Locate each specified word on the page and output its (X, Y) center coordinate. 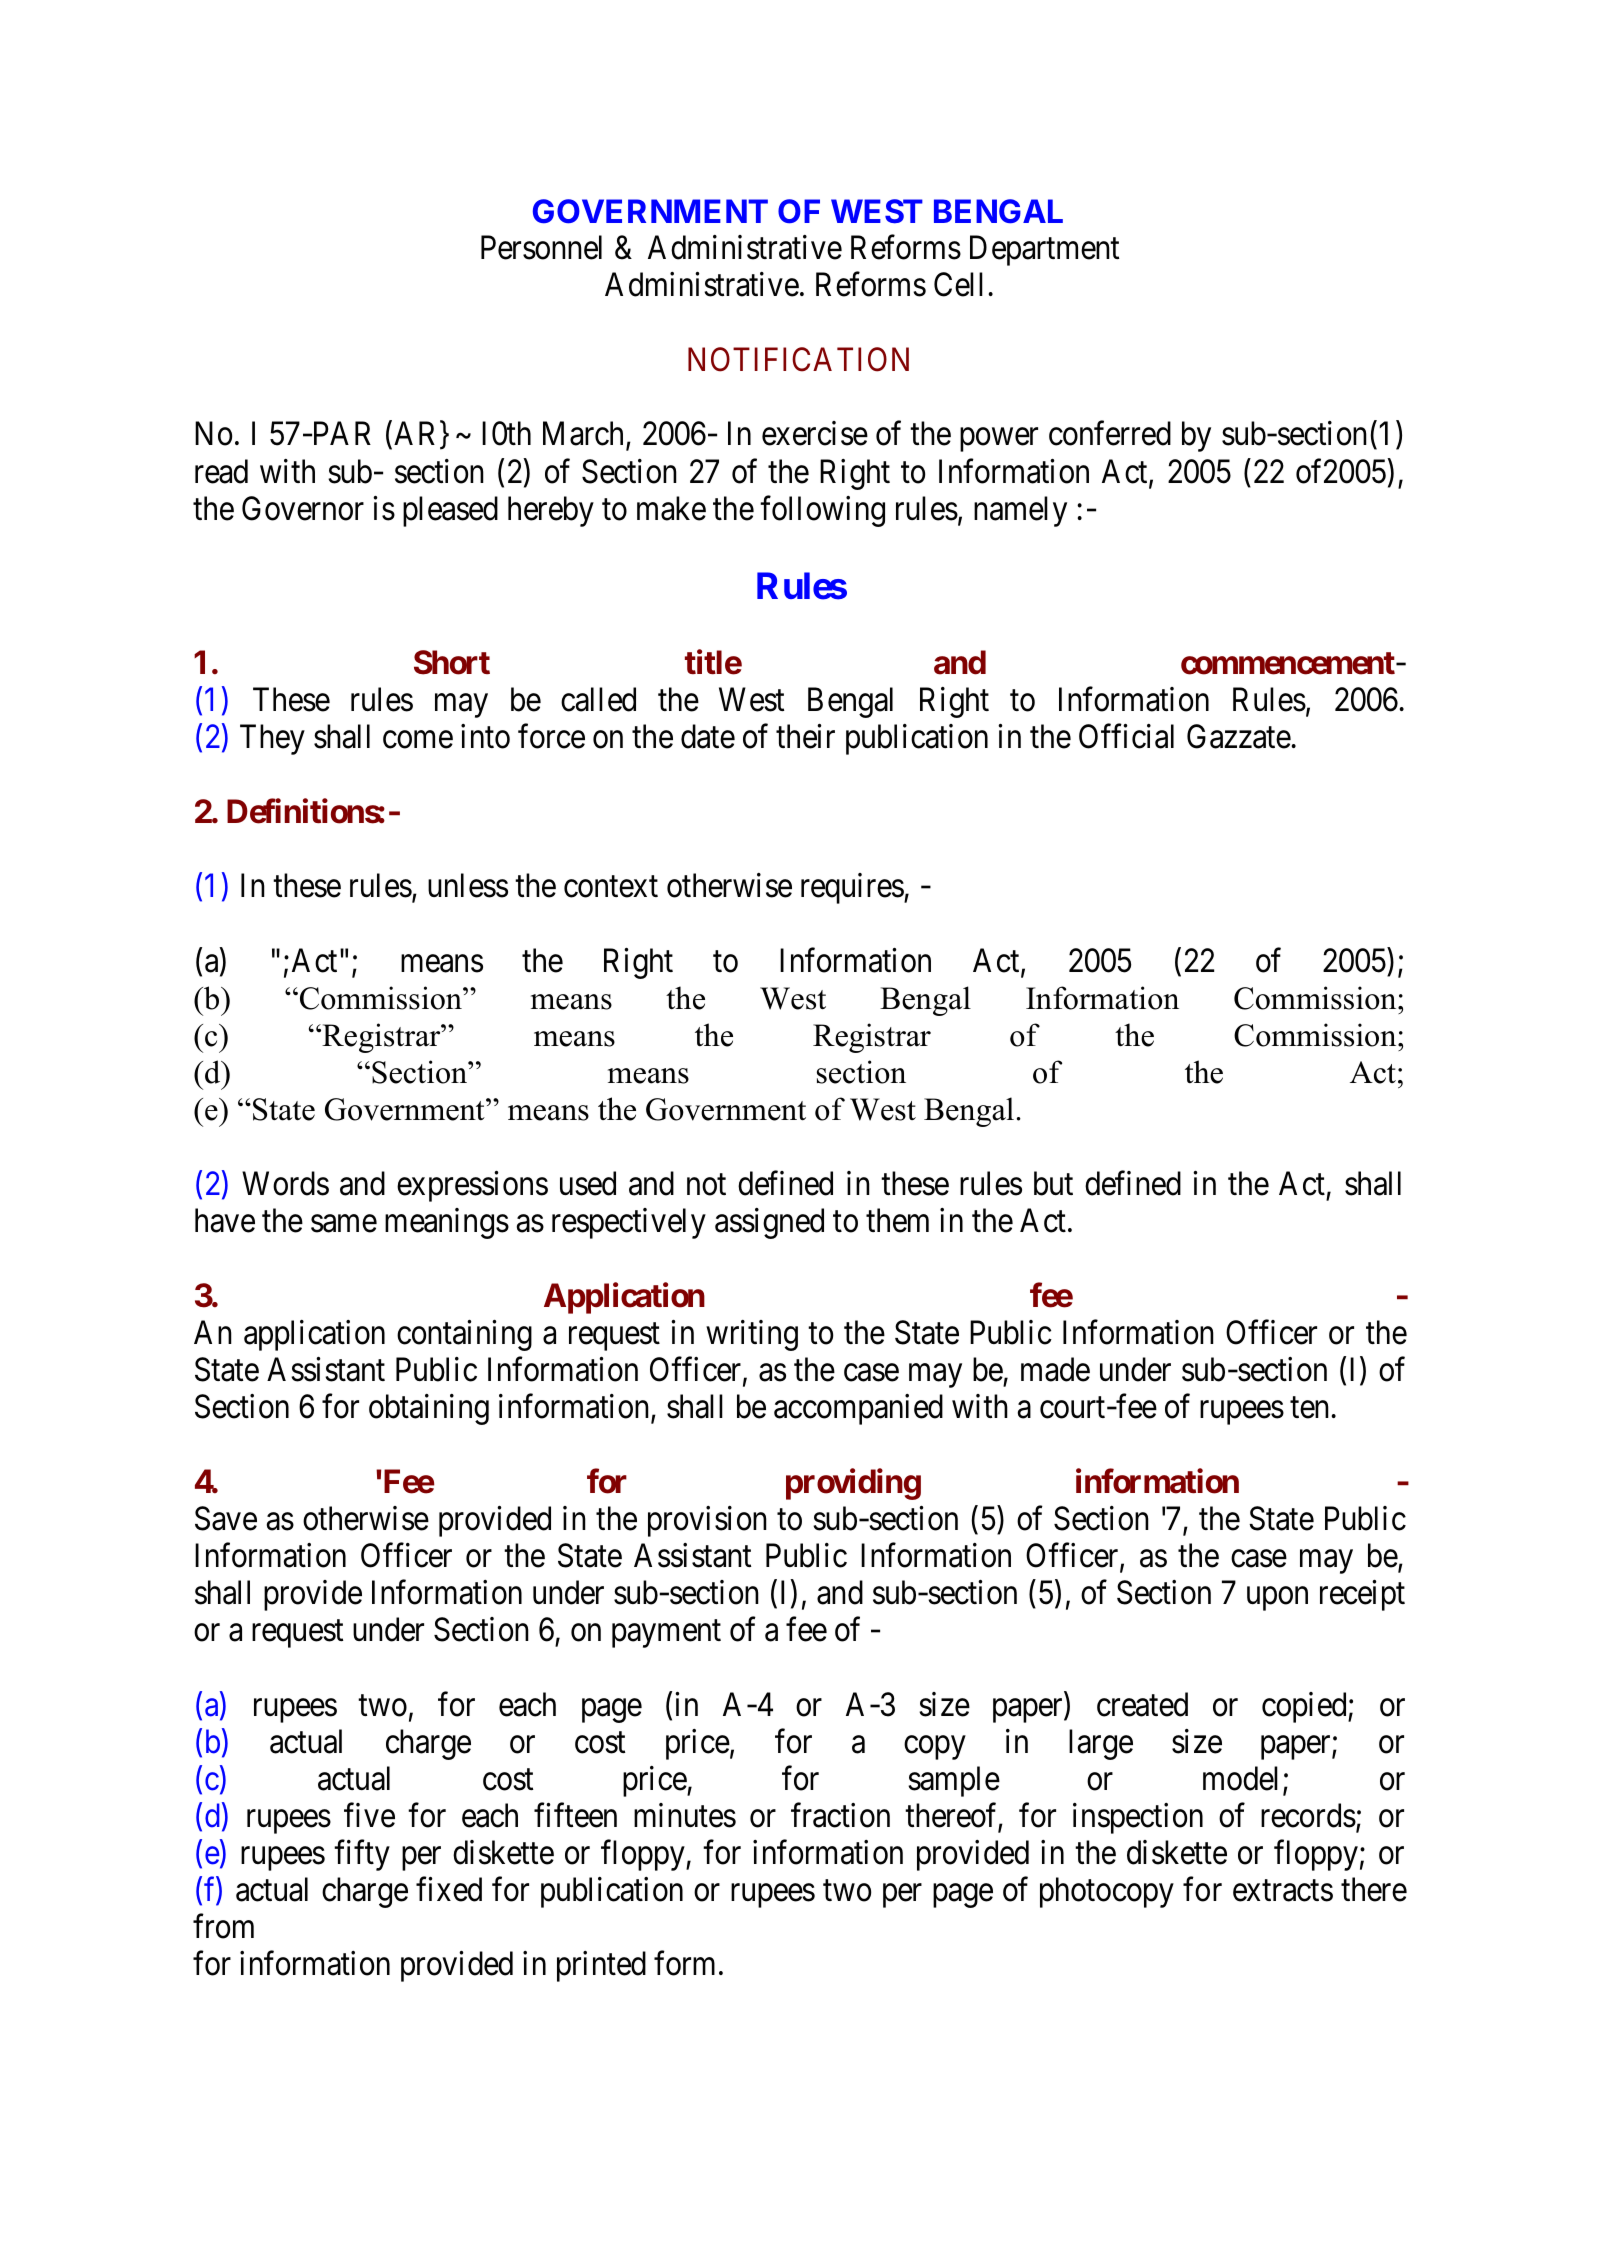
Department (1044, 251)
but (1053, 1183)
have (225, 1220)
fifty (362, 1855)
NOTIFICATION (798, 359)
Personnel (541, 247)
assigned (769, 1223)
